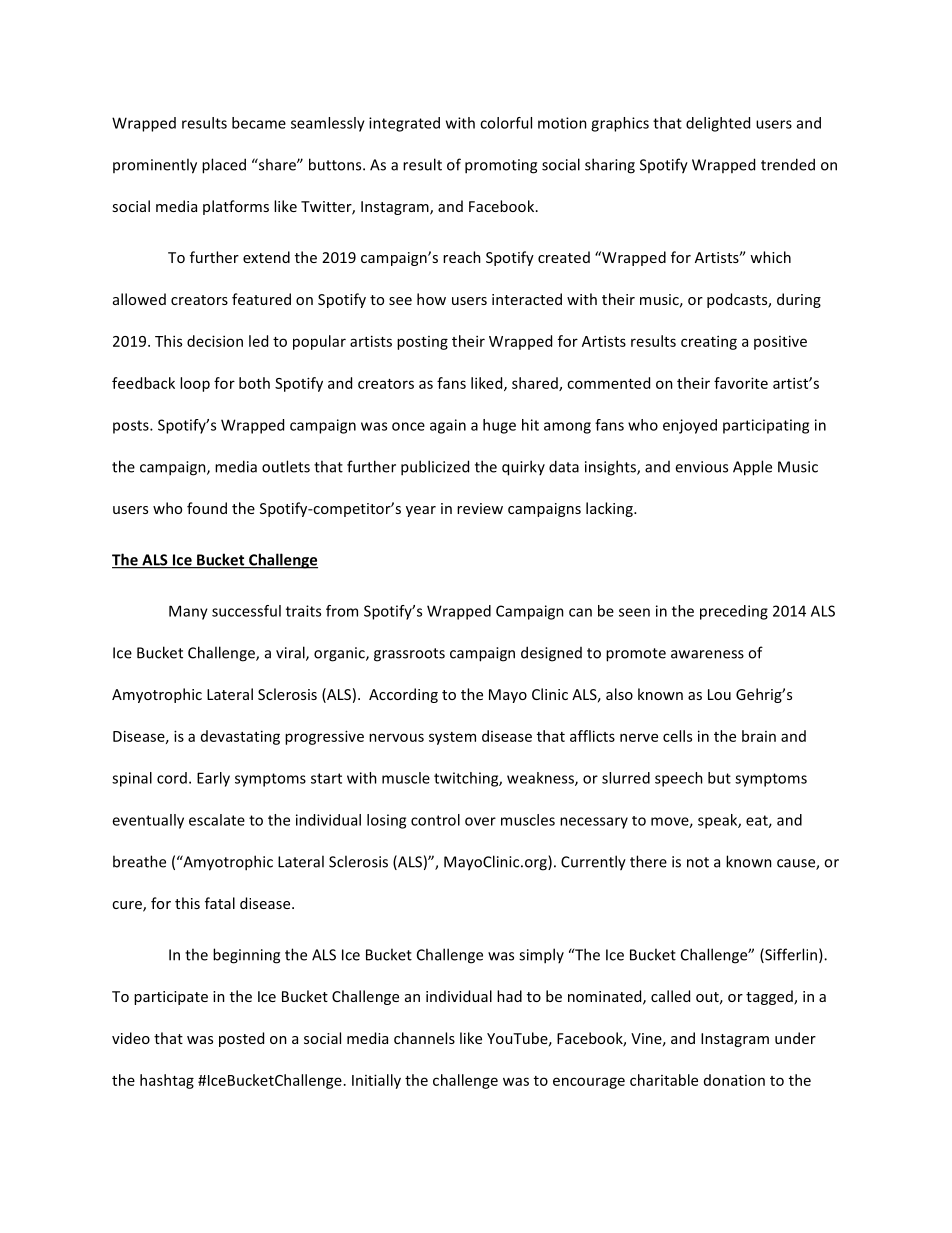 The height and width of the screenshot is (1233, 952). What do you see at coordinates (241, 1039) in the screenshot?
I see `posted` at bounding box center [241, 1039].
